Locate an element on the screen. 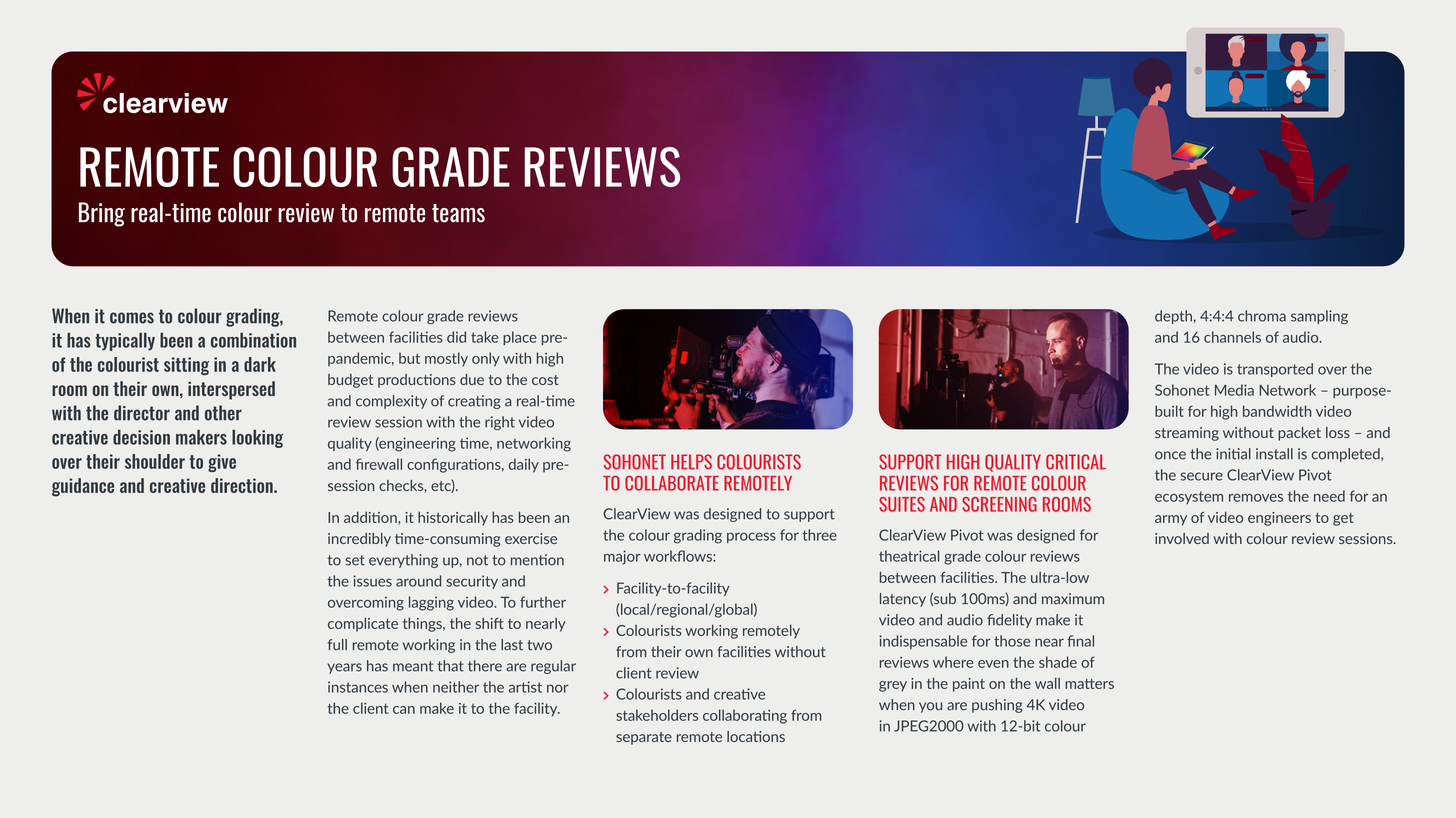 The height and width of the screenshot is (818, 1456). set is located at coordinates (355, 560).
